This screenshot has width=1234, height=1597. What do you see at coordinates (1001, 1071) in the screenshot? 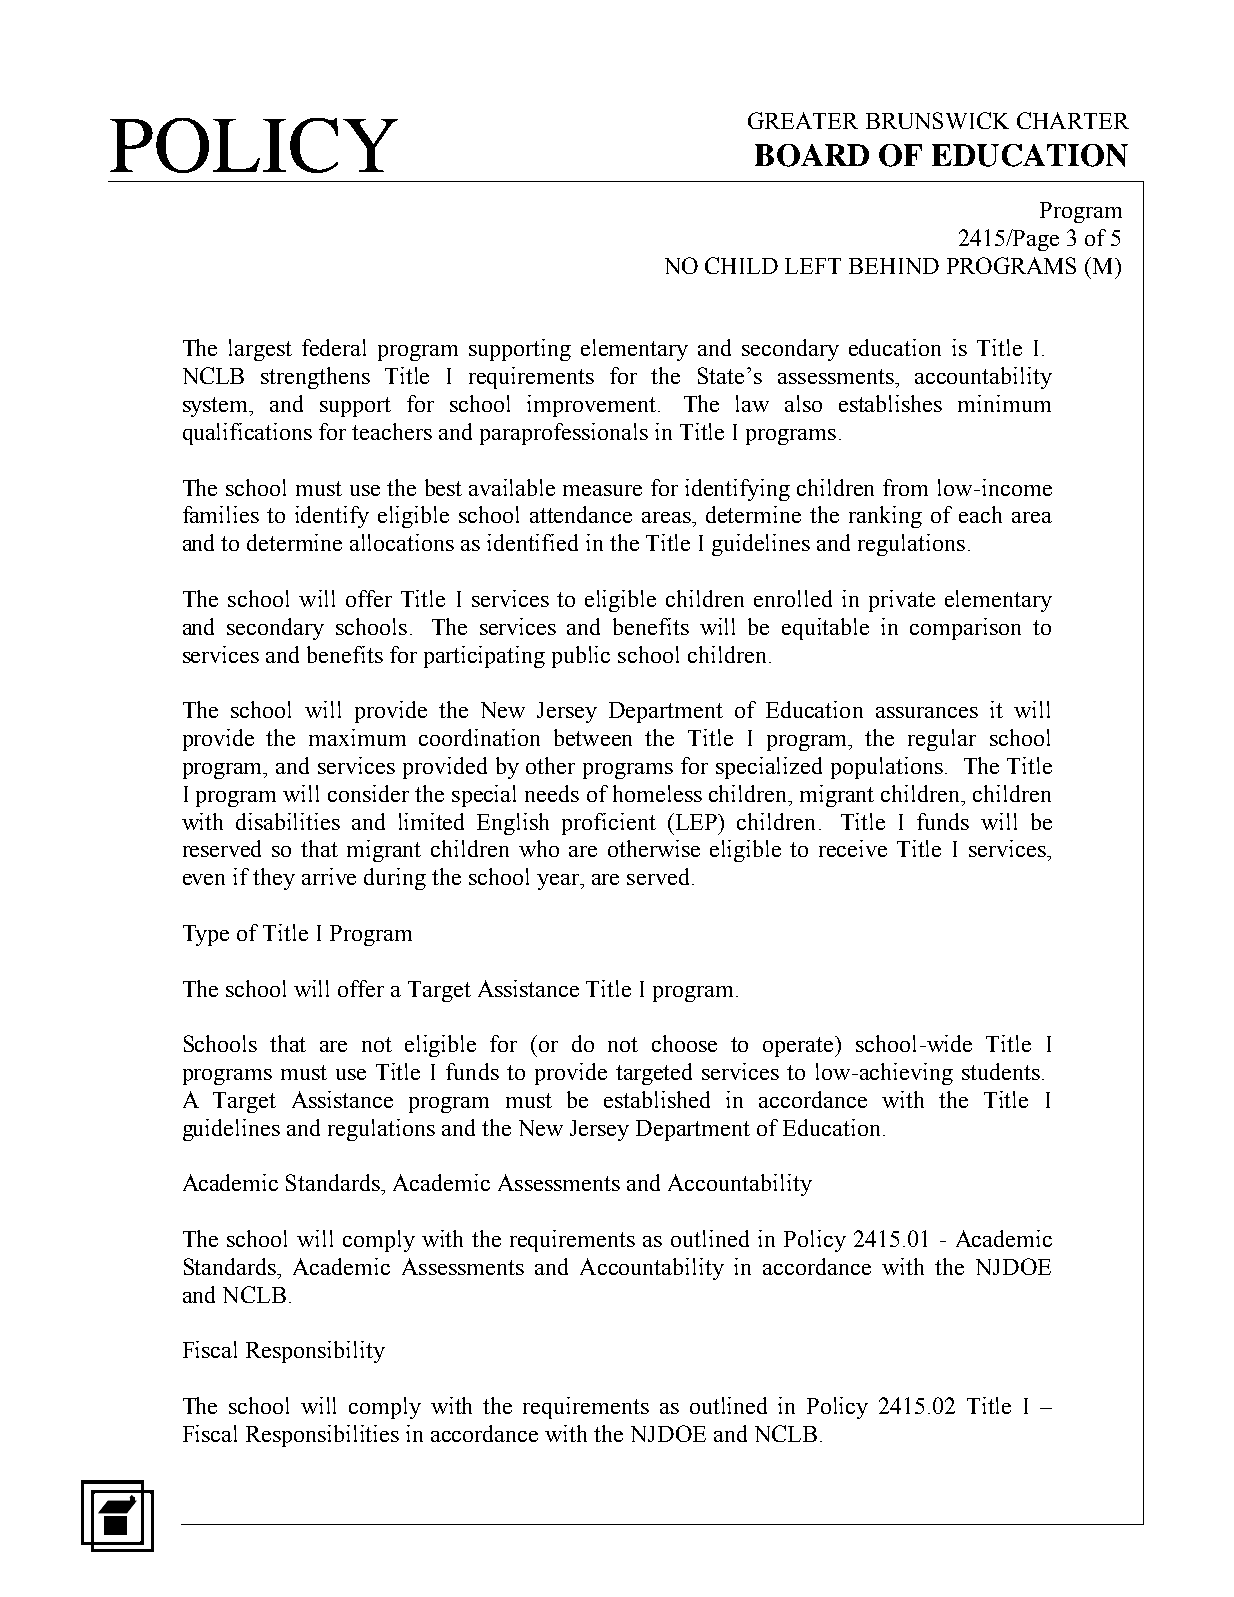
I see `students` at bounding box center [1001, 1071].
